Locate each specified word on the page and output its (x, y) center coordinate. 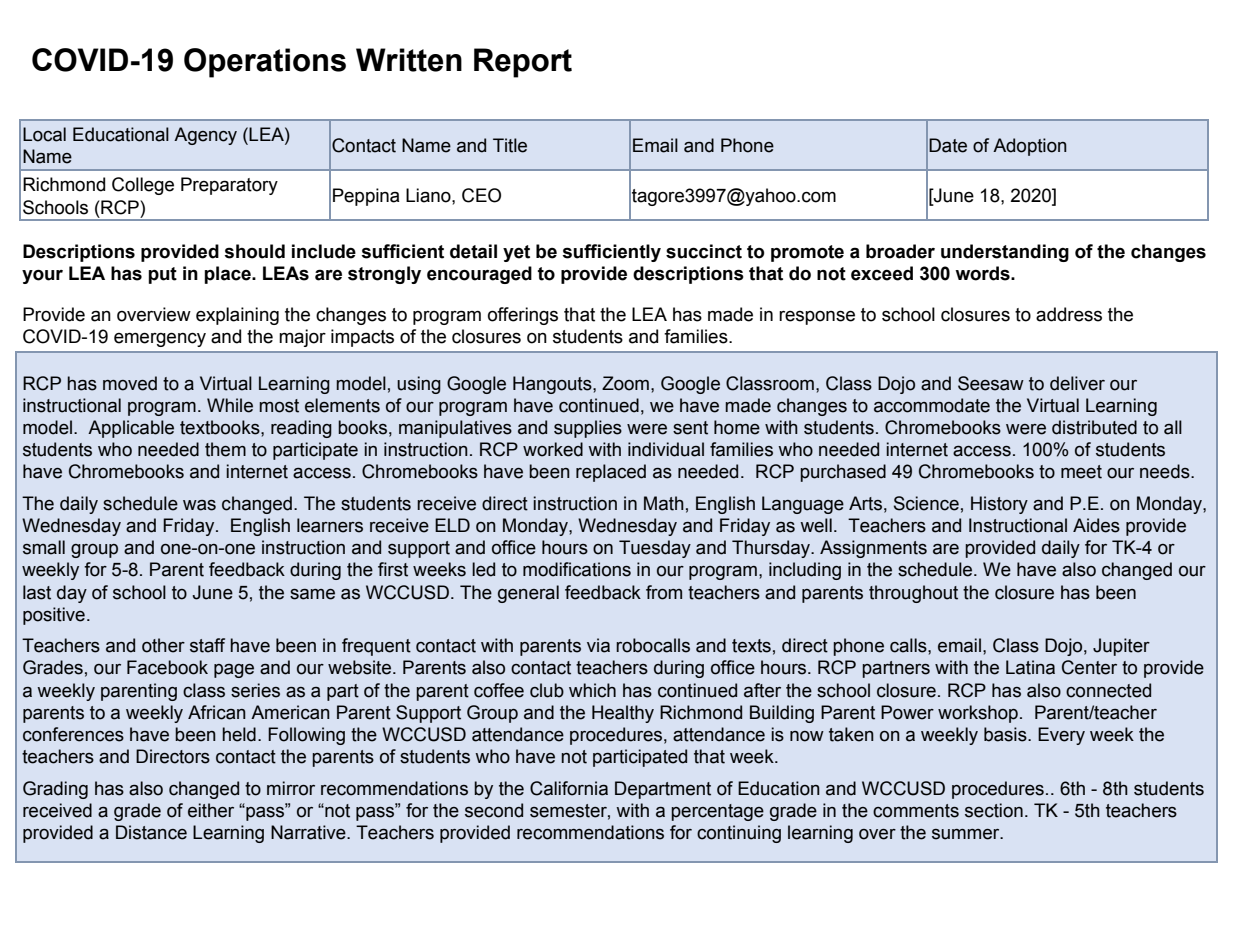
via (598, 645)
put (162, 275)
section (994, 810)
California (569, 788)
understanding (1005, 253)
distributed (1094, 427)
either (211, 810)
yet (516, 253)
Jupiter (1121, 647)
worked (553, 449)
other (163, 645)
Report (523, 63)
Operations (265, 63)
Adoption (1030, 147)
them (225, 449)
